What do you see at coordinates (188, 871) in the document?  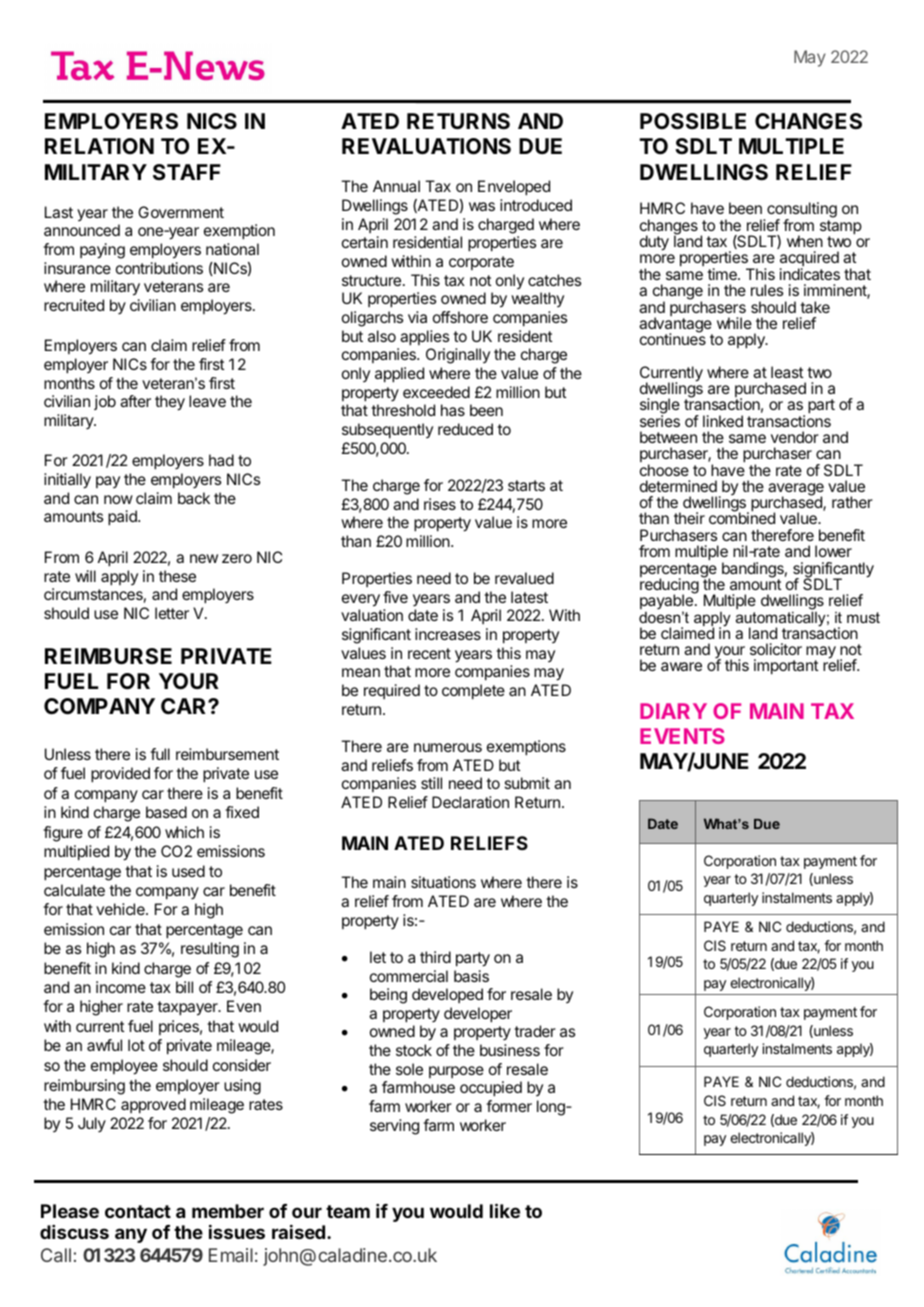 I see `used` at bounding box center [188, 871].
